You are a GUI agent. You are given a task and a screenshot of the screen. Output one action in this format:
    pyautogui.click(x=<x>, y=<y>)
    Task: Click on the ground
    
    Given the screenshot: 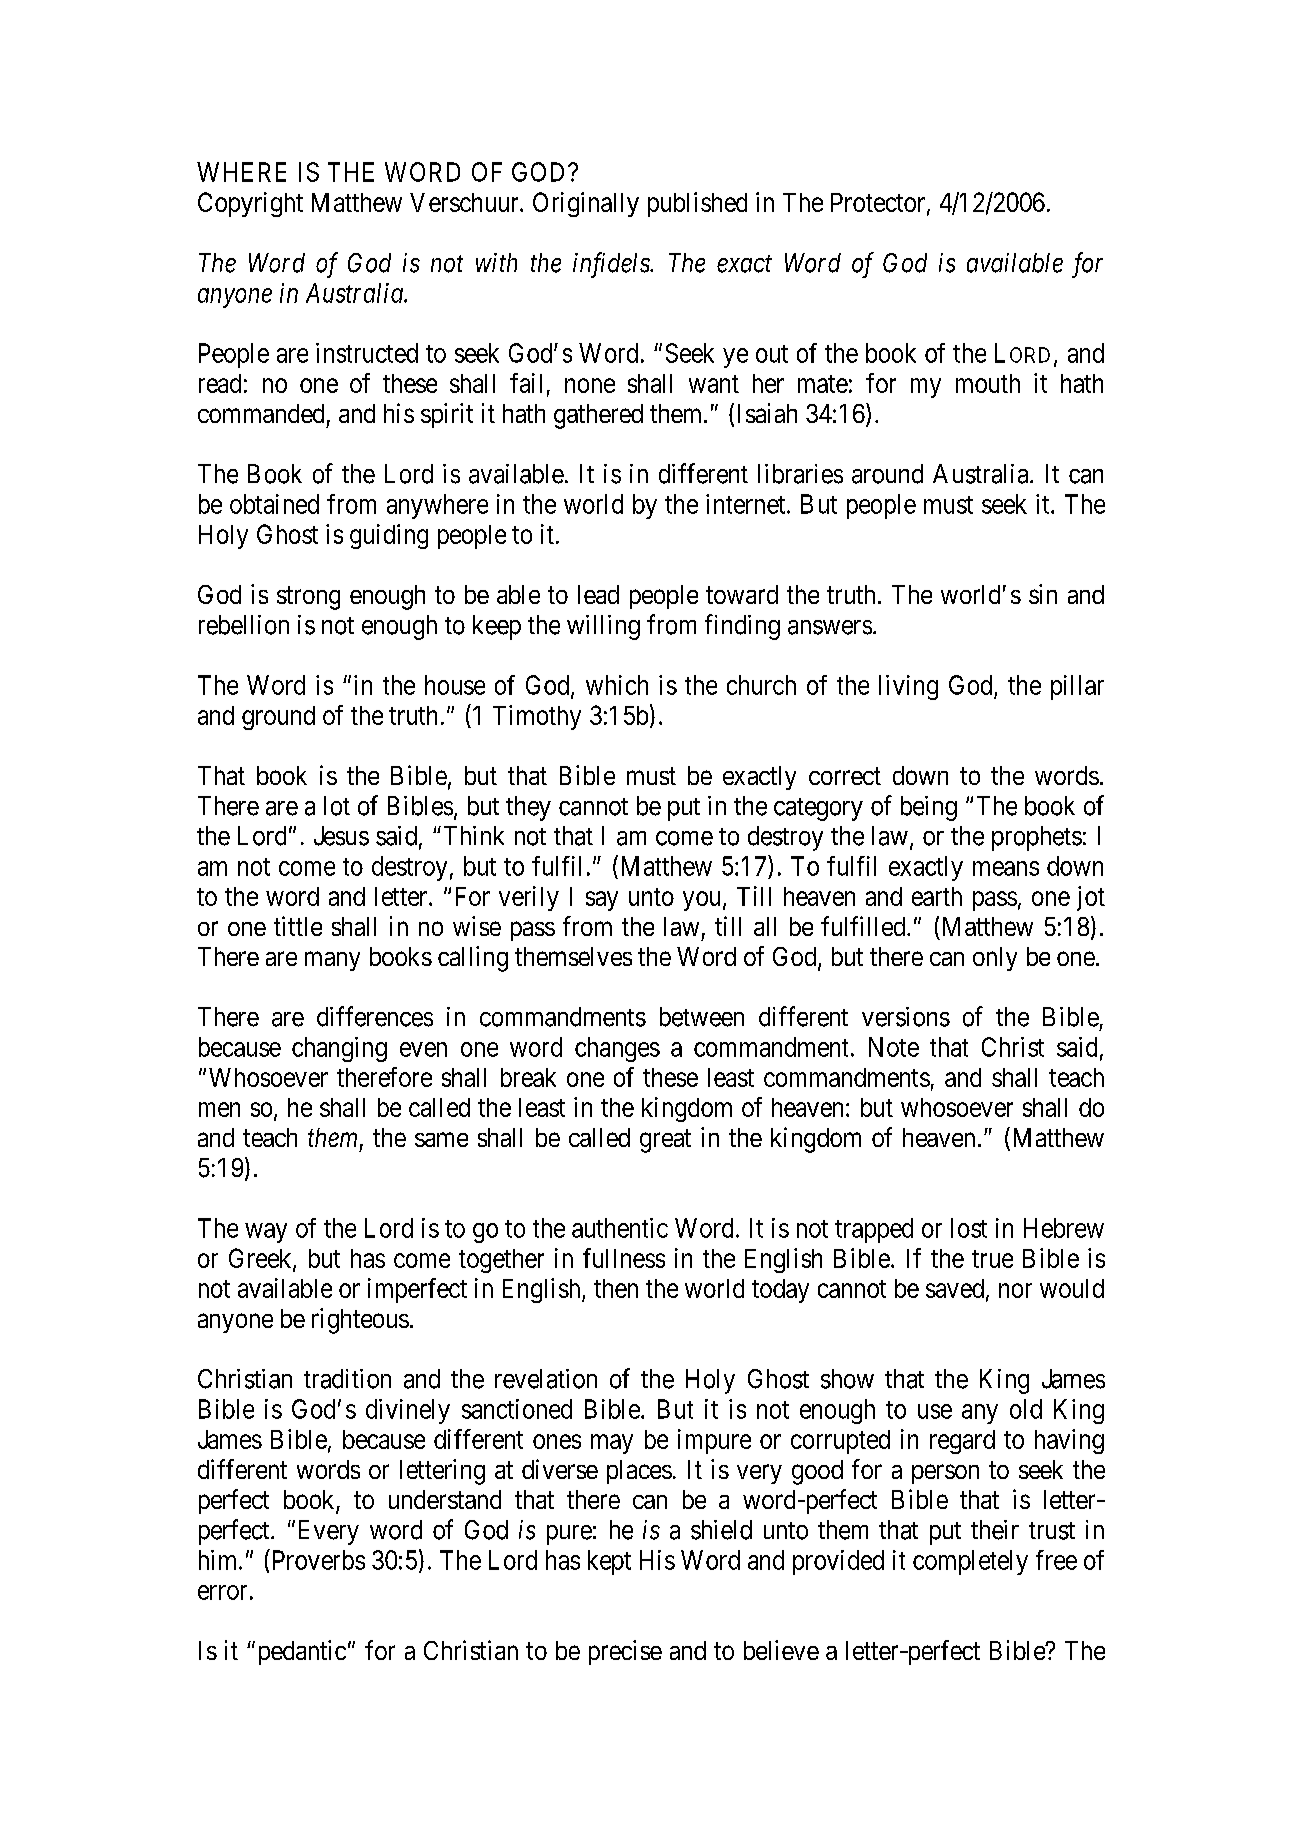 What is the action you would take?
    pyautogui.click(x=278, y=718)
